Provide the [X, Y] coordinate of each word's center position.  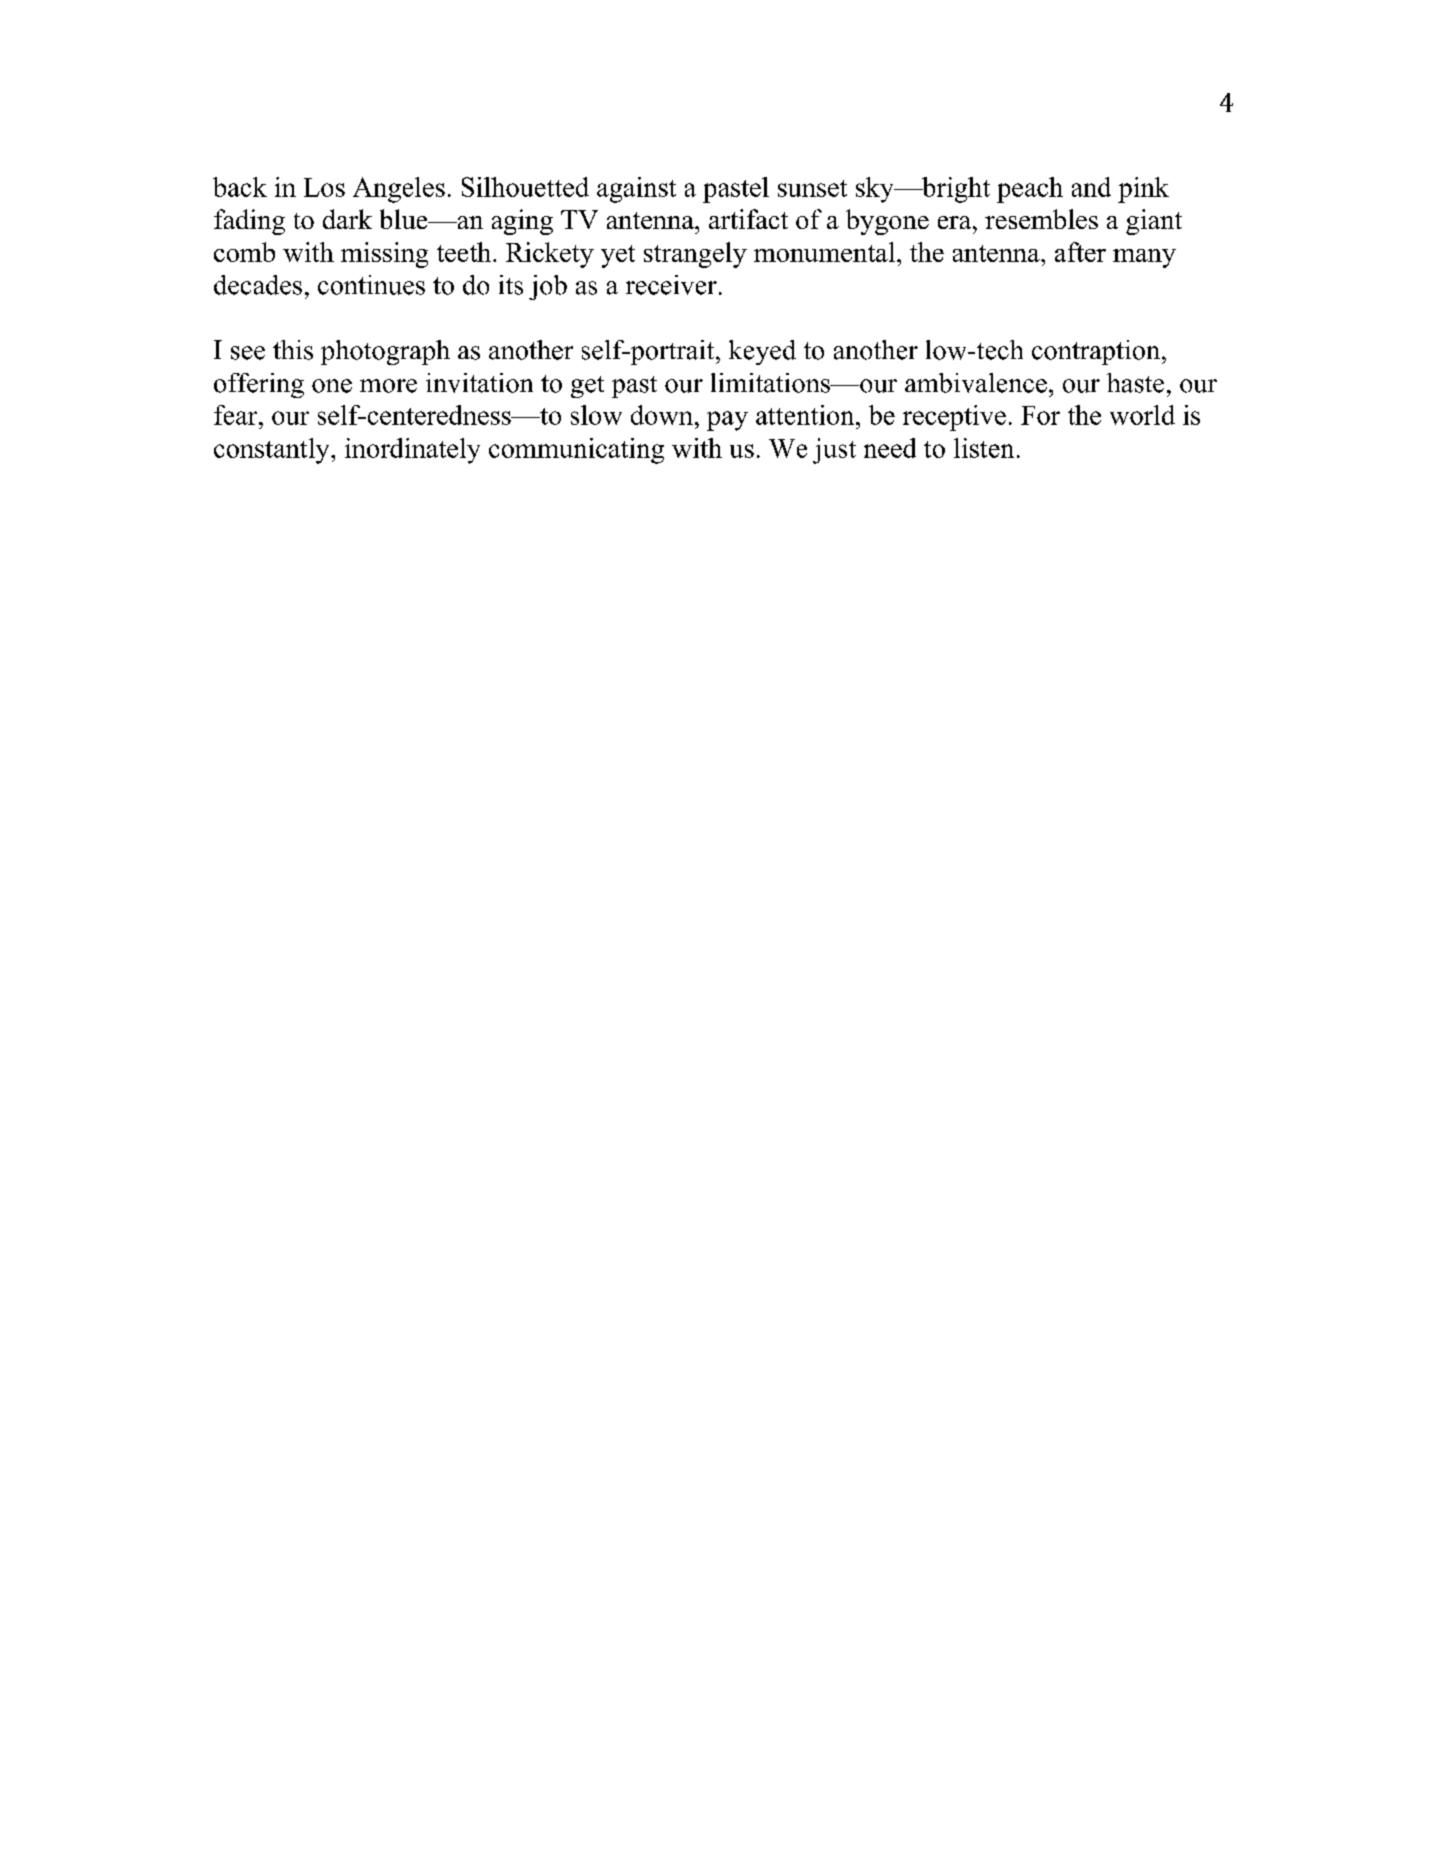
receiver [671, 285]
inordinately [412, 451]
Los [324, 187]
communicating [576, 451]
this [293, 350]
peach [1030, 190]
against [636, 190]
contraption [1097, 352]
